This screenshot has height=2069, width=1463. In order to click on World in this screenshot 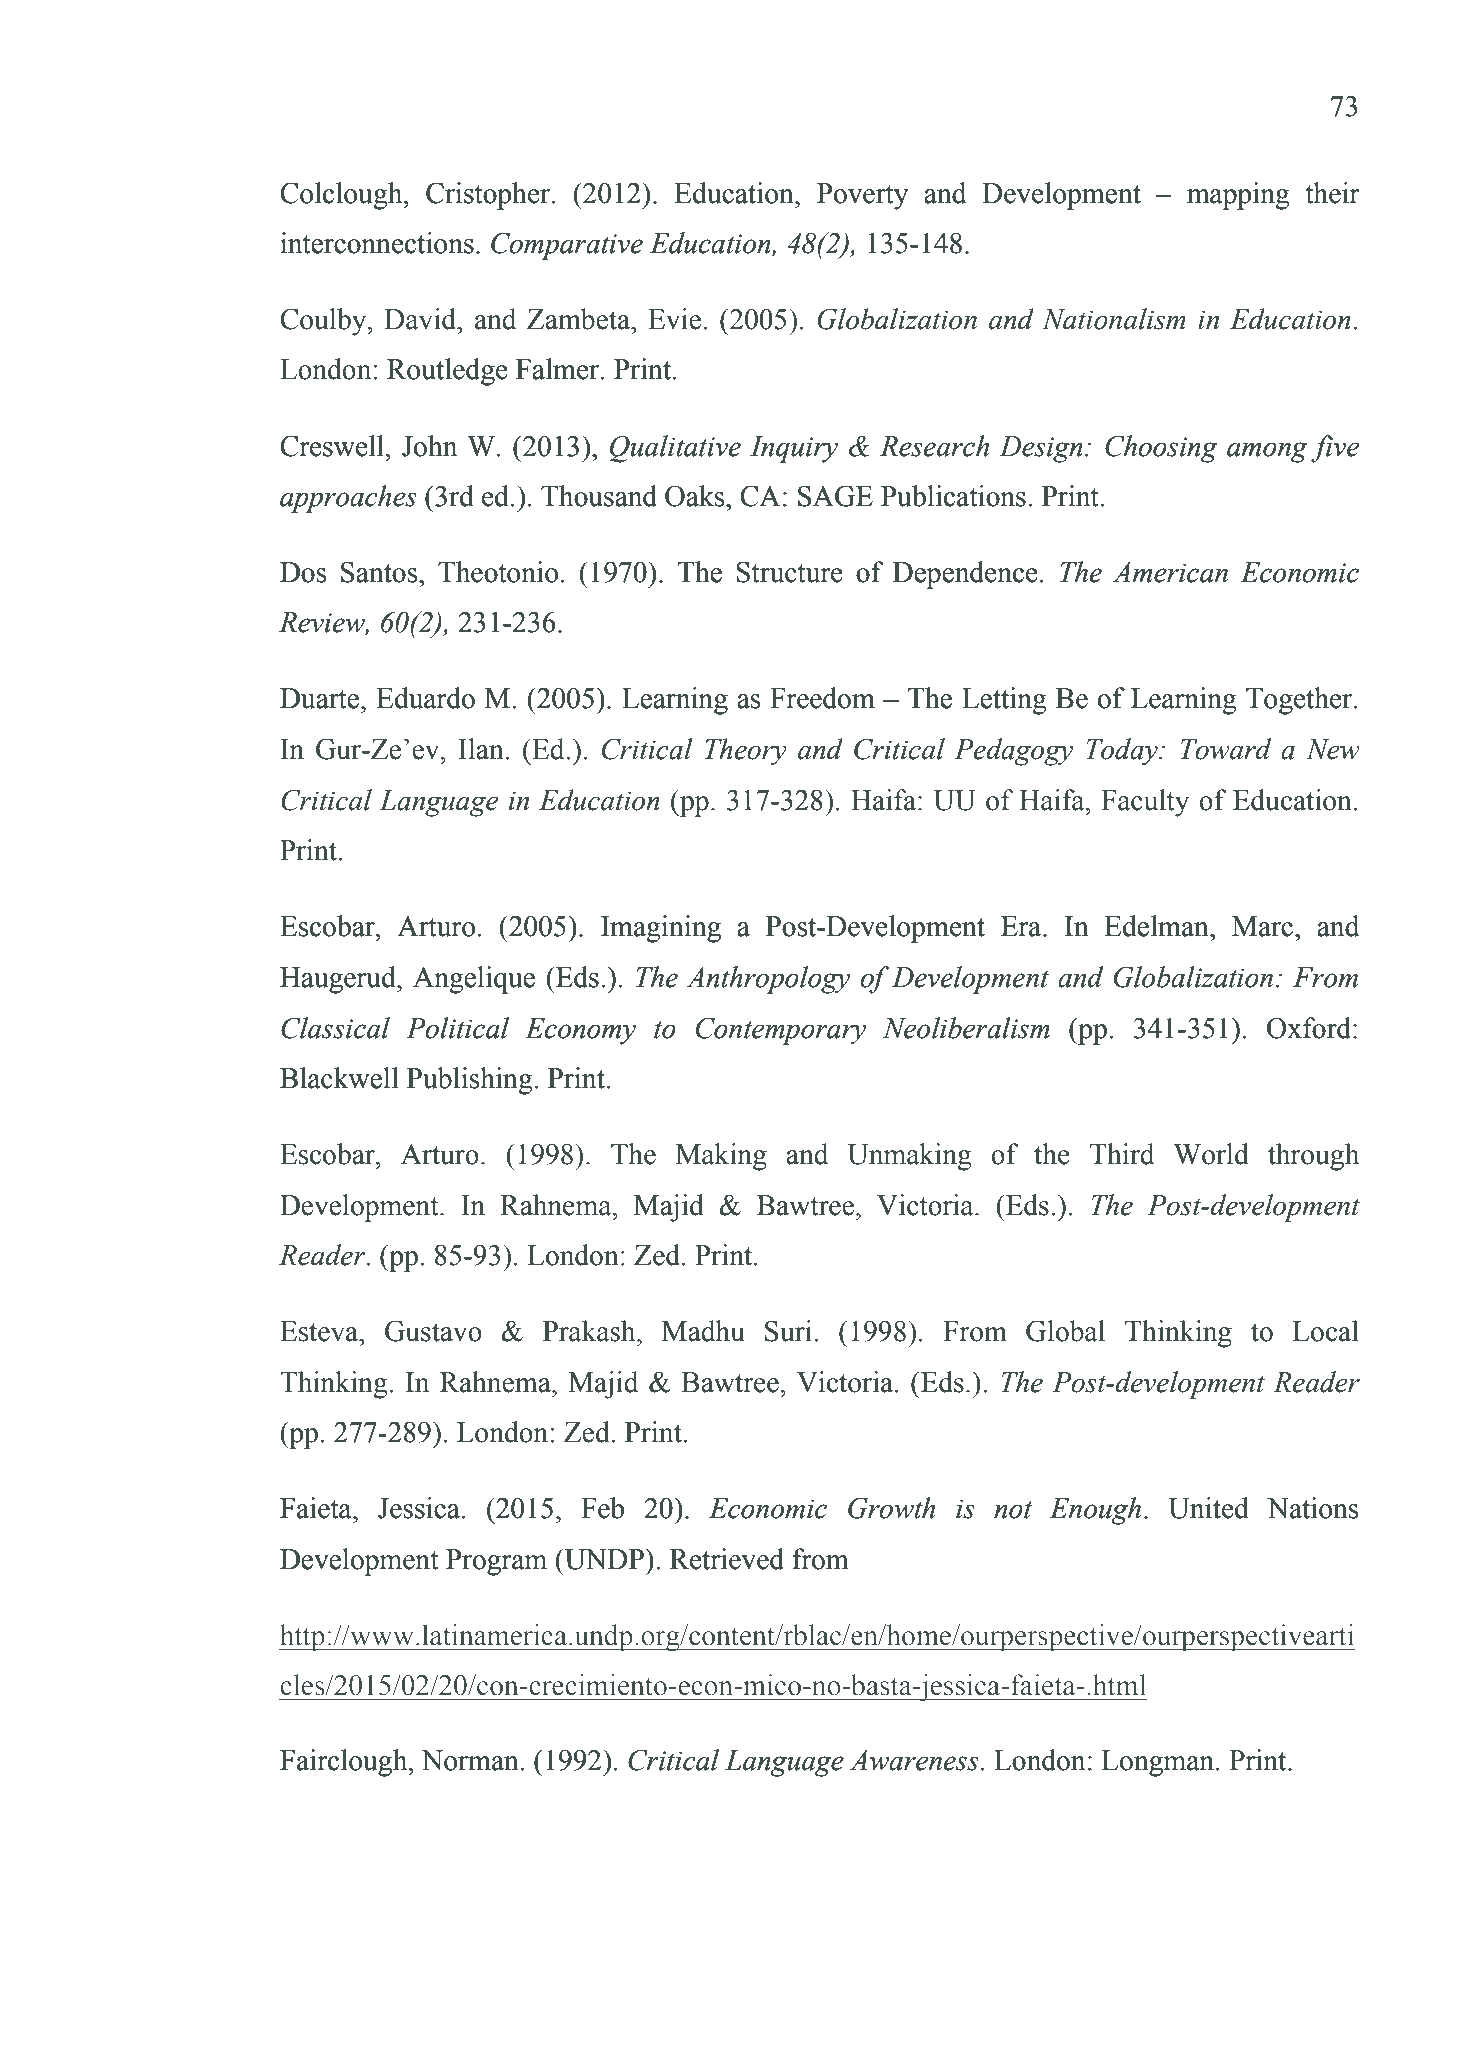, I will do `click(1211, 1154)`.
